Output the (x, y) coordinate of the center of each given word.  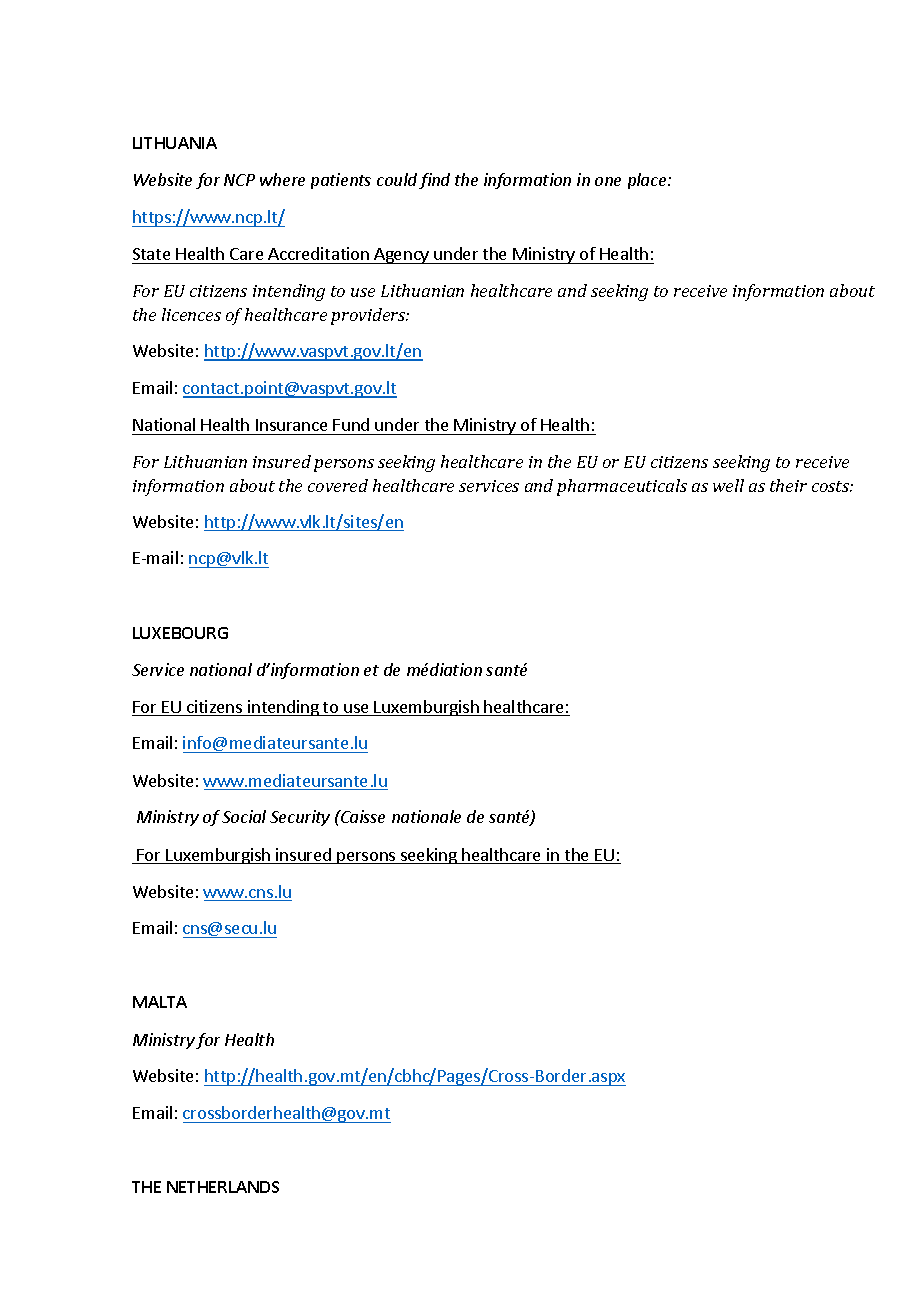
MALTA (160, 1002)
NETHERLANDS (223, 1187)
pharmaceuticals (622, 487)
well (728, 485)
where (282, 179)
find (434, 181)
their (788, 485)
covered (338, 485)
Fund (351, 424)
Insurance (291, 425)
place (648, 181)
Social (244, 816)
